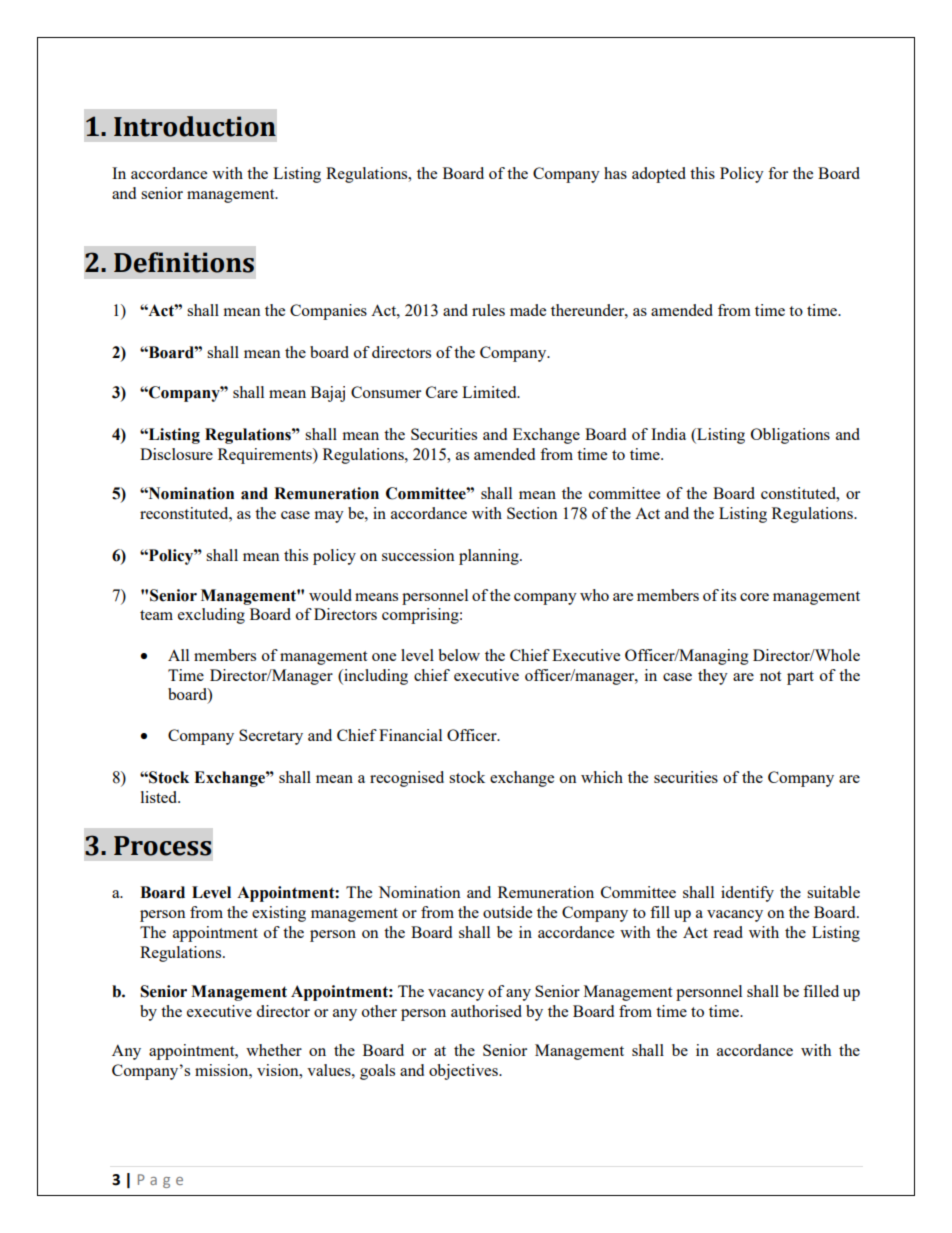  What do you see at coordinates (279, 914) in the page?
I see `existing` at bounding box center [279, 914].
